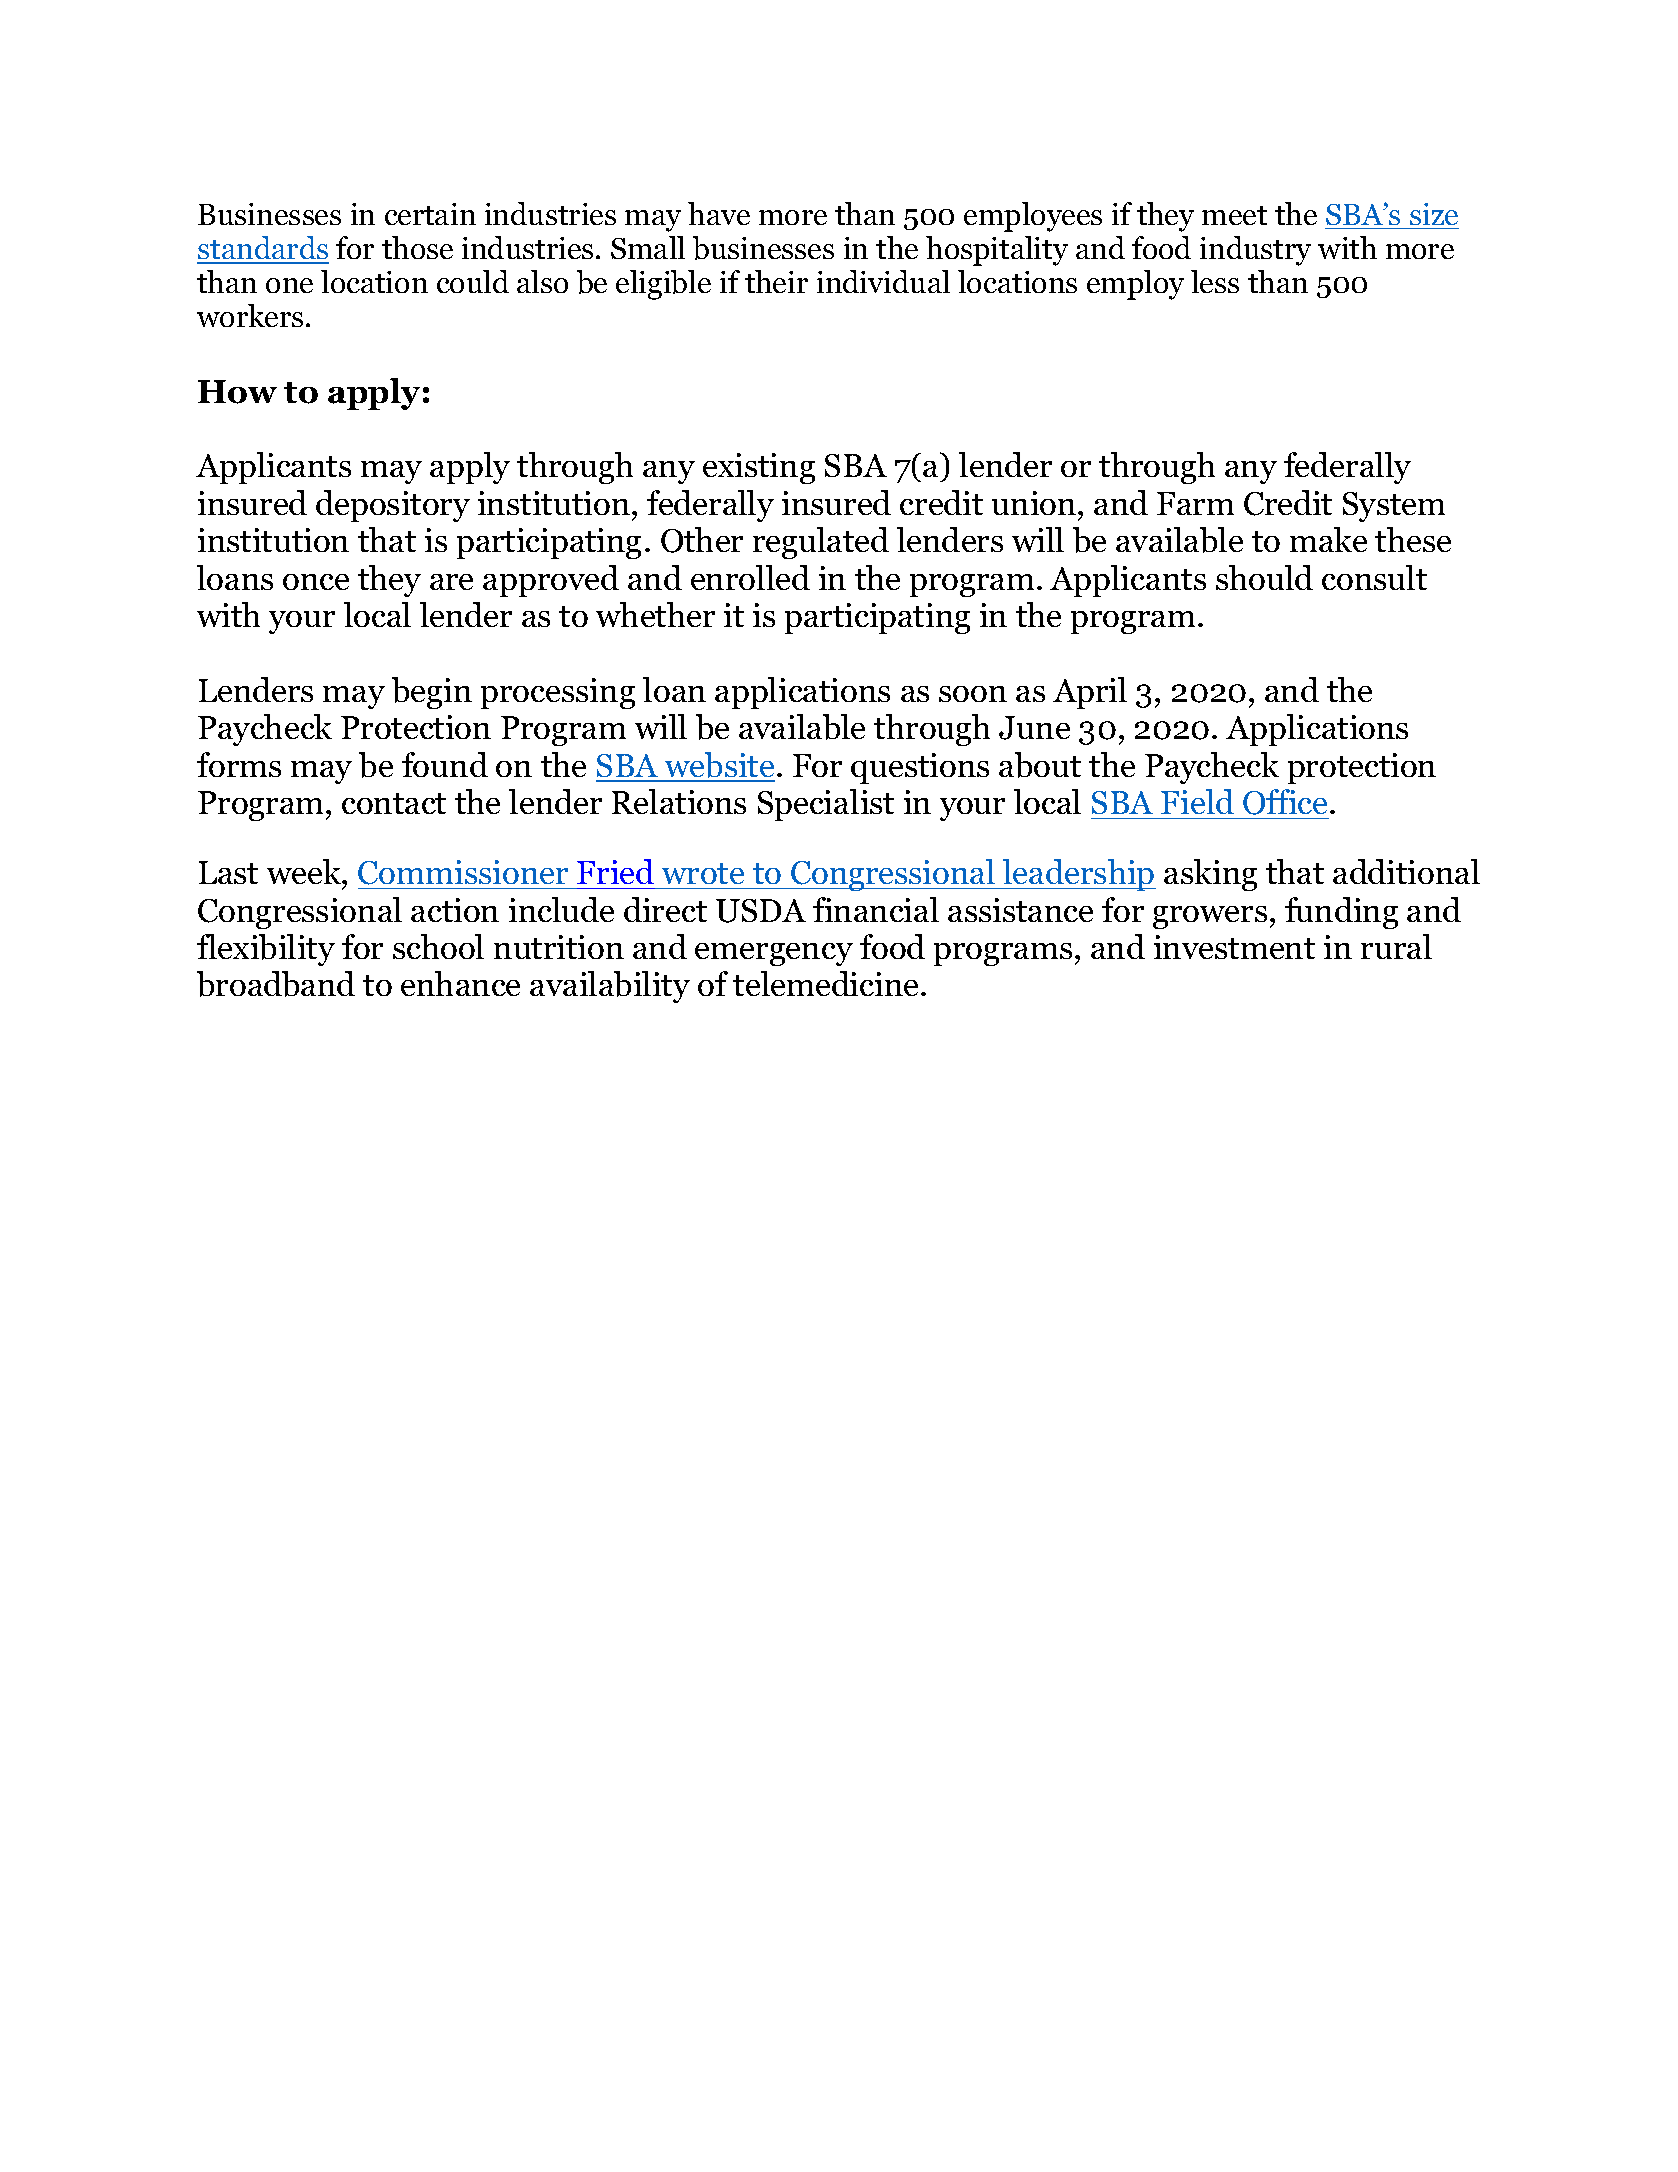 The image size is (1678, 2172). I want to click on those, so click(417, 247).
